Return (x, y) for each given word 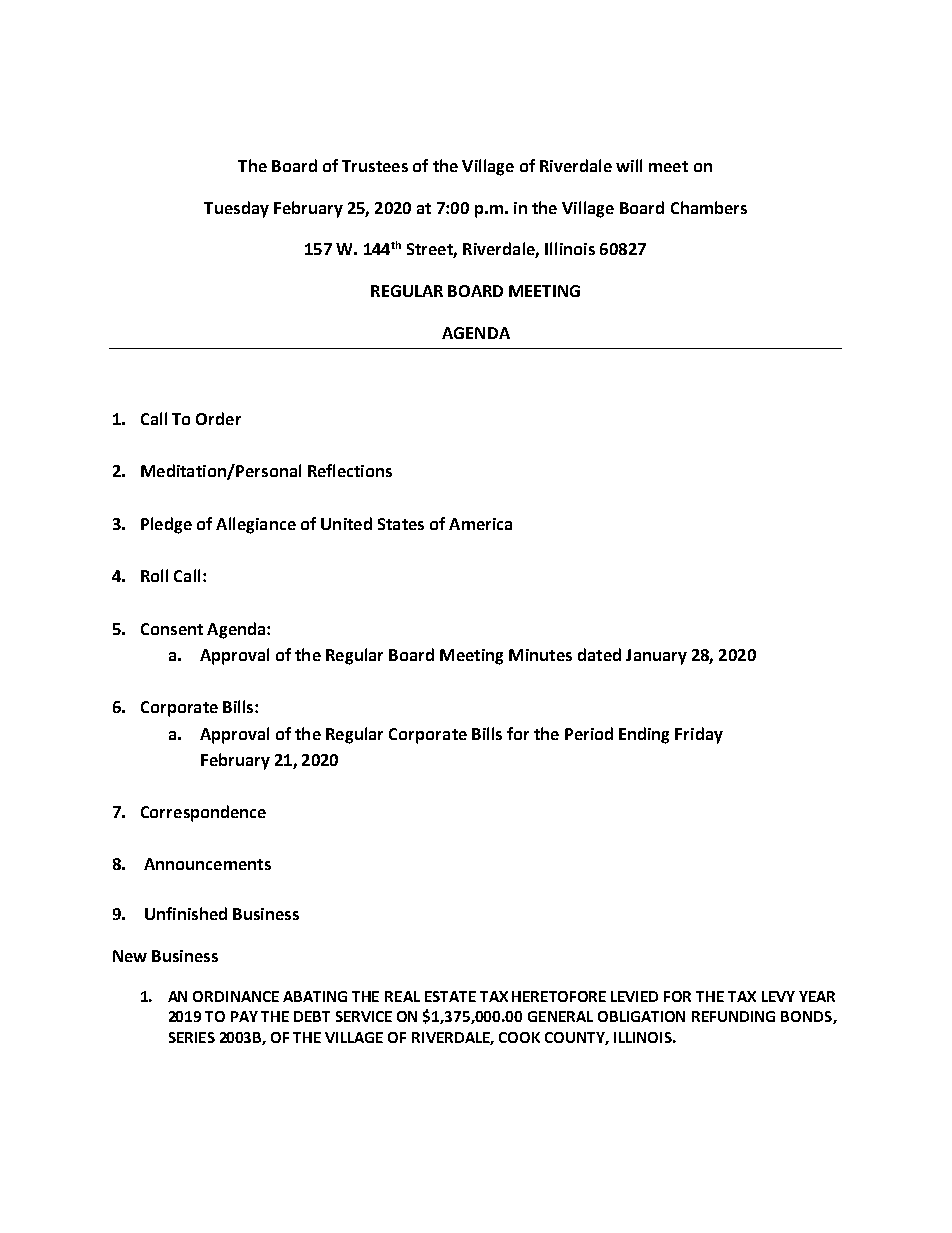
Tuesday (236, 209)
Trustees (375, 166)
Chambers (709, 207)
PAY (244, 1016)
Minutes (540, 655)
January (656, 657)
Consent (172, 629)
